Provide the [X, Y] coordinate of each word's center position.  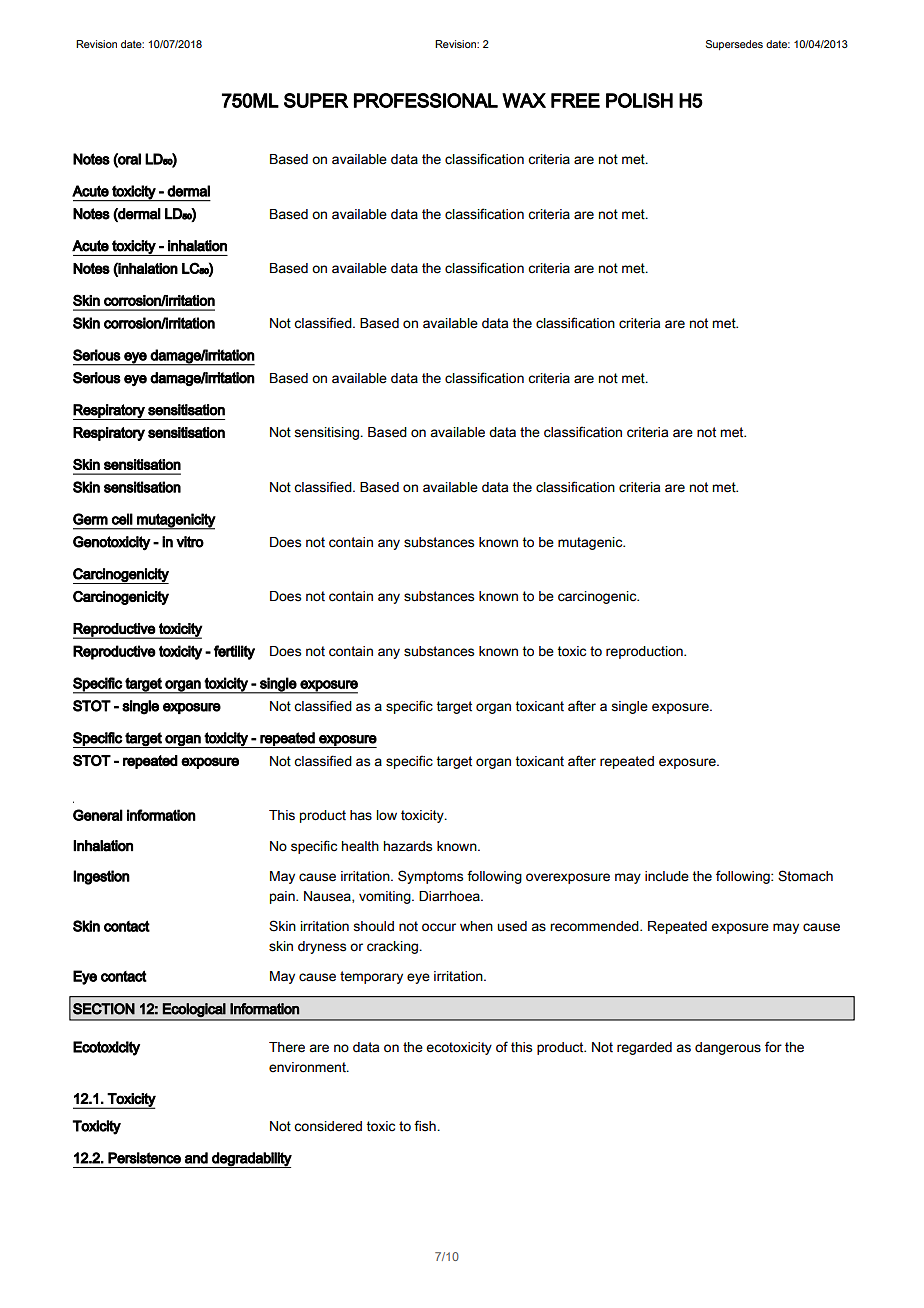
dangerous [728, 1048]
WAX [524, 100]
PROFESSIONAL [426, 100]
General [98, 815]
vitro [190, 542]
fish [426, 1126]
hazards [408, 846]
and [196, 1158]
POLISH [639, 100]
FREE [575, 100]
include [667, 876]
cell [122, 519]
